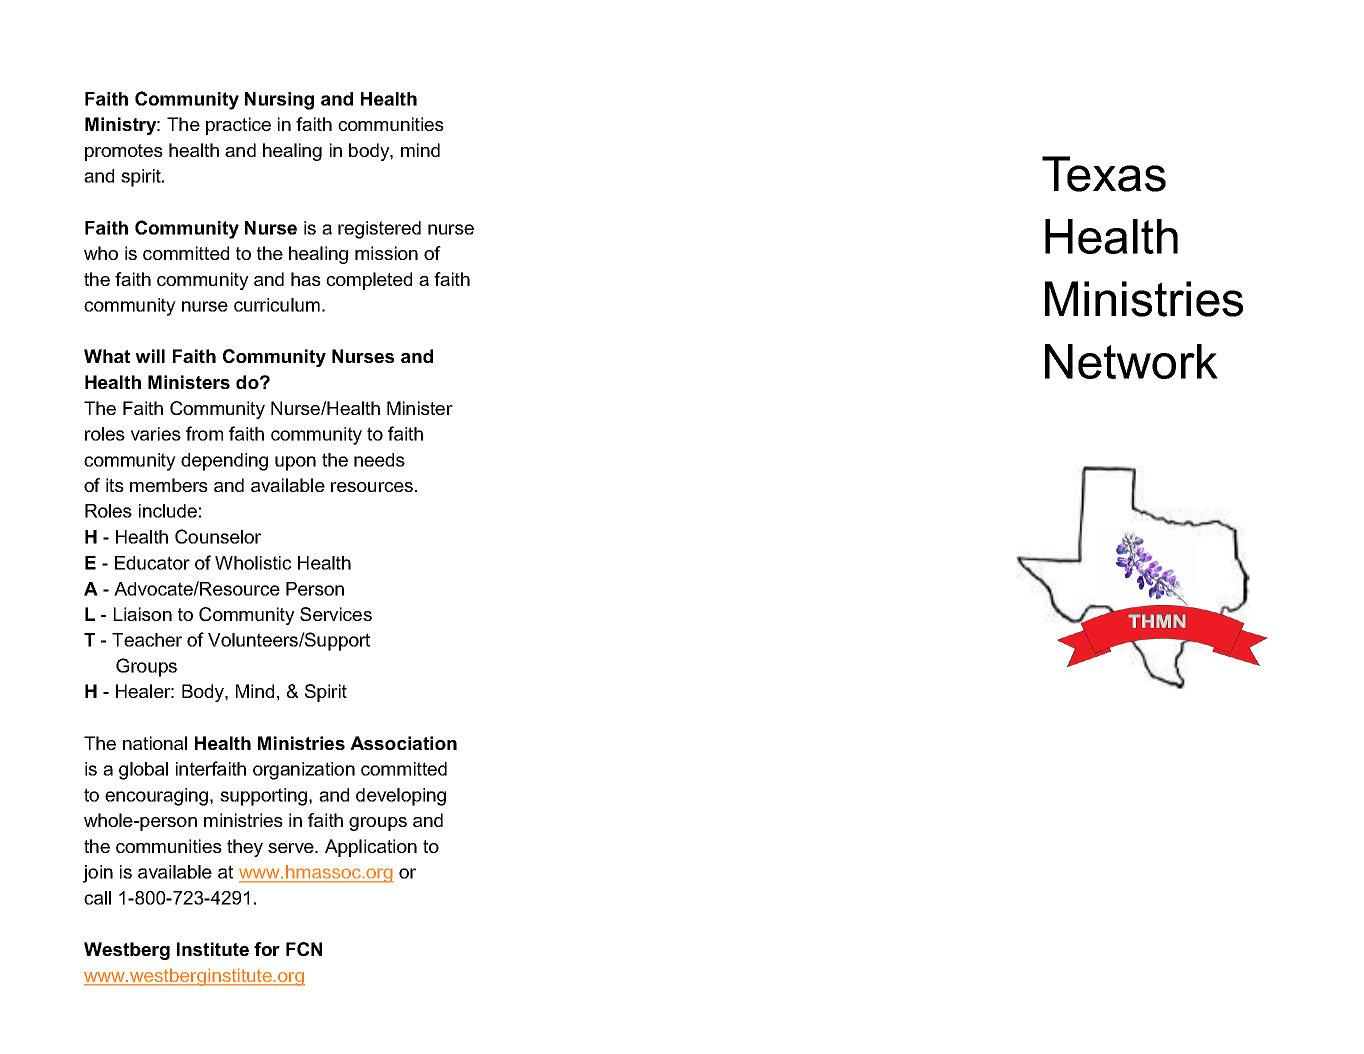 The height and width of the screenshot is (1054, 1364). What do you see at coordinates (155, 743) in the screenshot?
I see `national` at bounding box center [155, 743].
